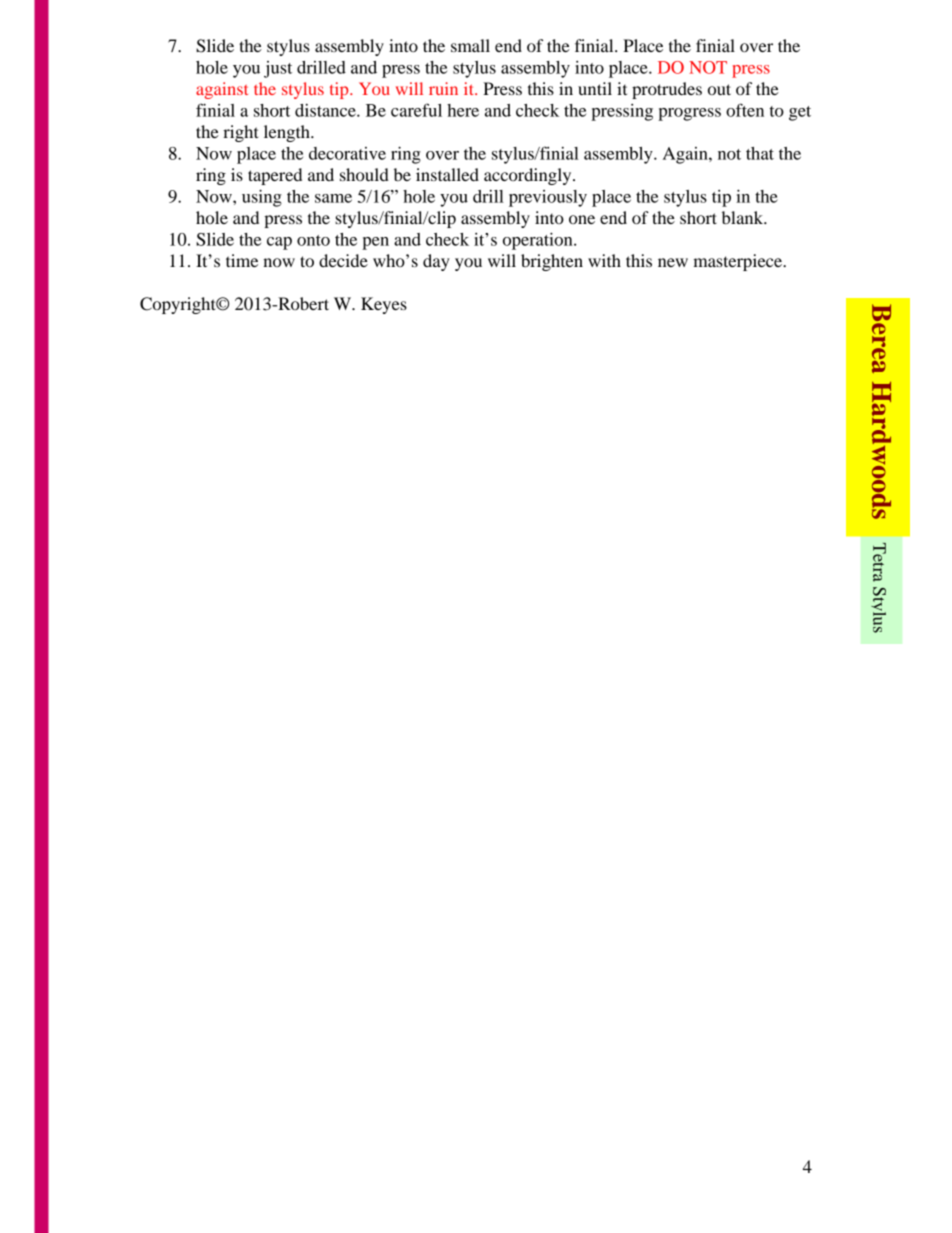  Describe the element at coordinates (582, 219) in the page. I see `one` at that location.
